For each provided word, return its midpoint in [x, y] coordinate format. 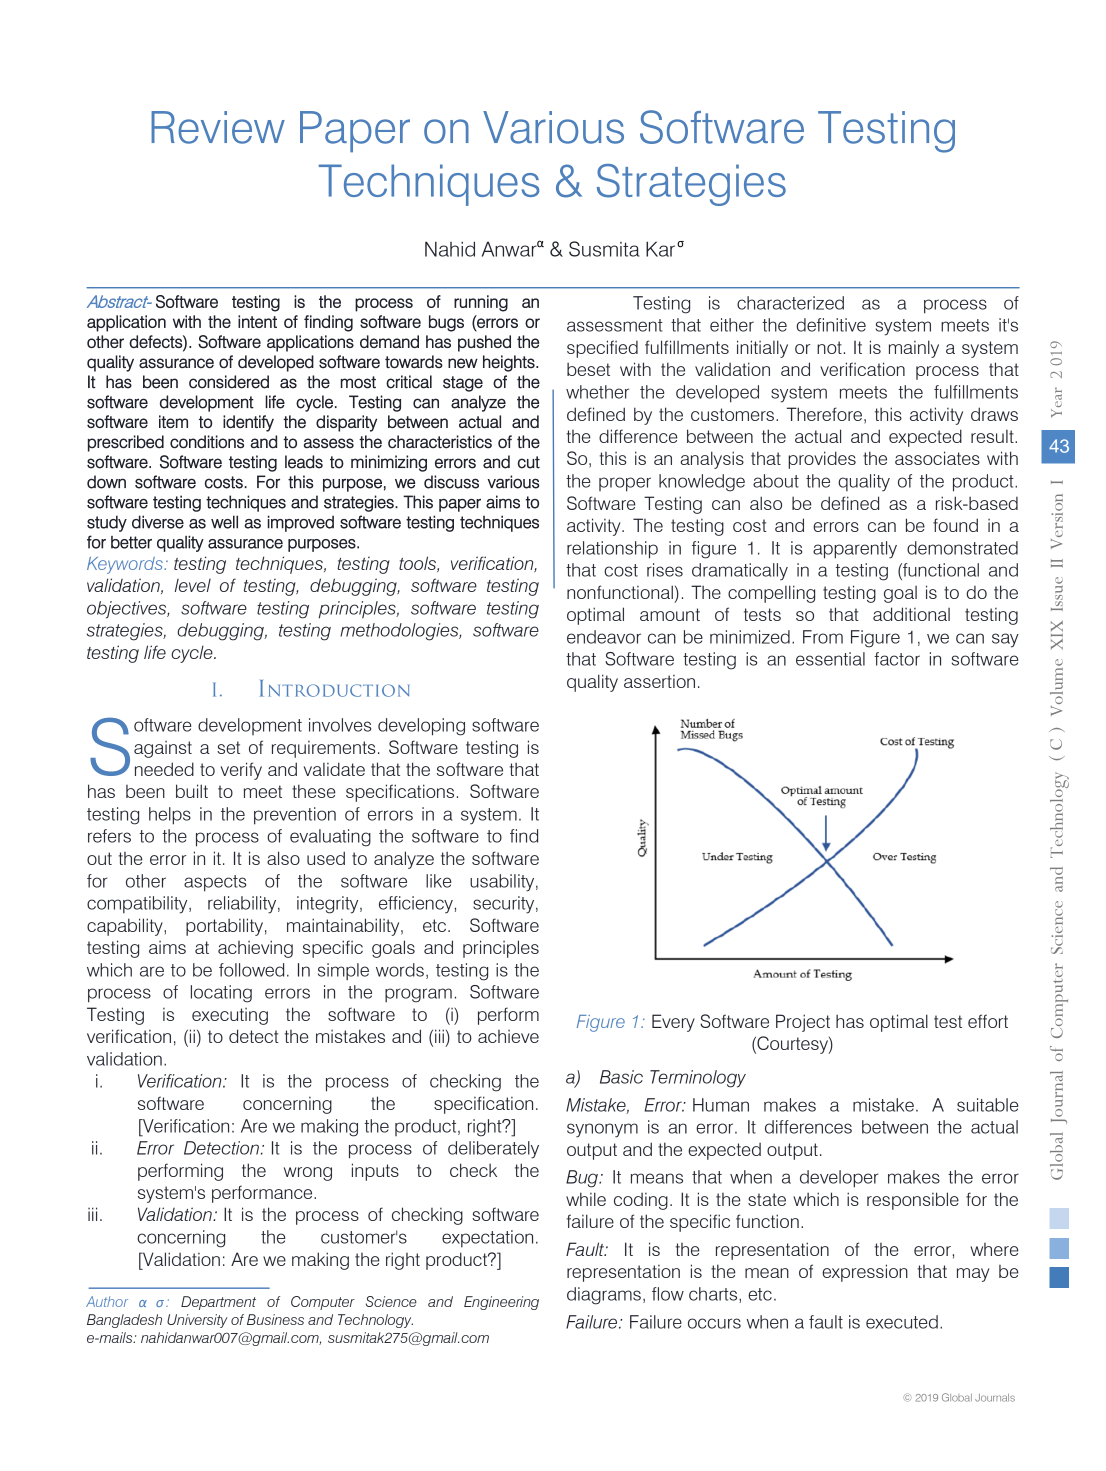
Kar [660, 249]
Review [218, 127]
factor [897, 659]
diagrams [604, 1296]
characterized [790, 303]
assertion [659, 681]
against [163, 749]
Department [218, 1303]
